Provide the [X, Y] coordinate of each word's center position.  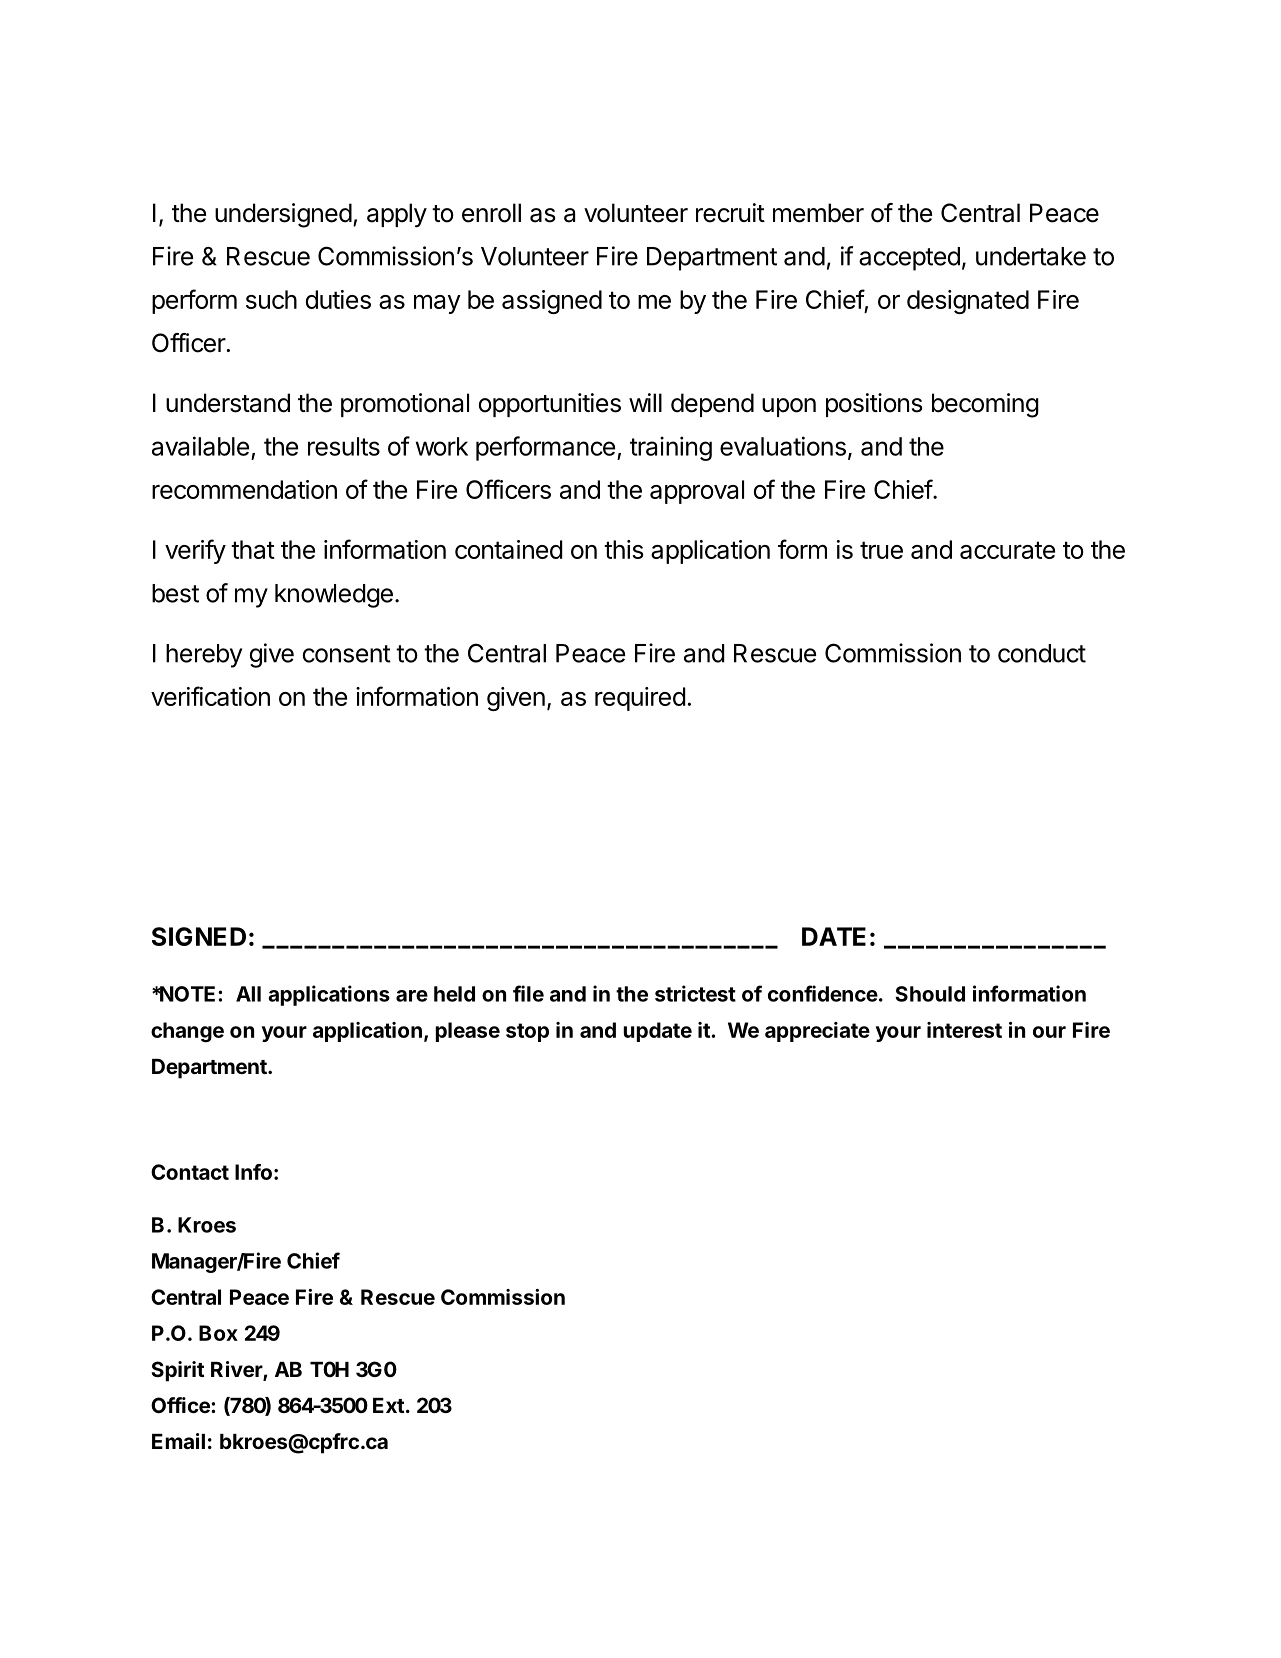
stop [527, 1032]
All [248, 994]
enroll [491, 213]
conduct [1042, 653]
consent [347, 654]
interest [964, 1030]
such [271, 299]
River [237, 1370]
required [640, 699]
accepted [909, 259]
